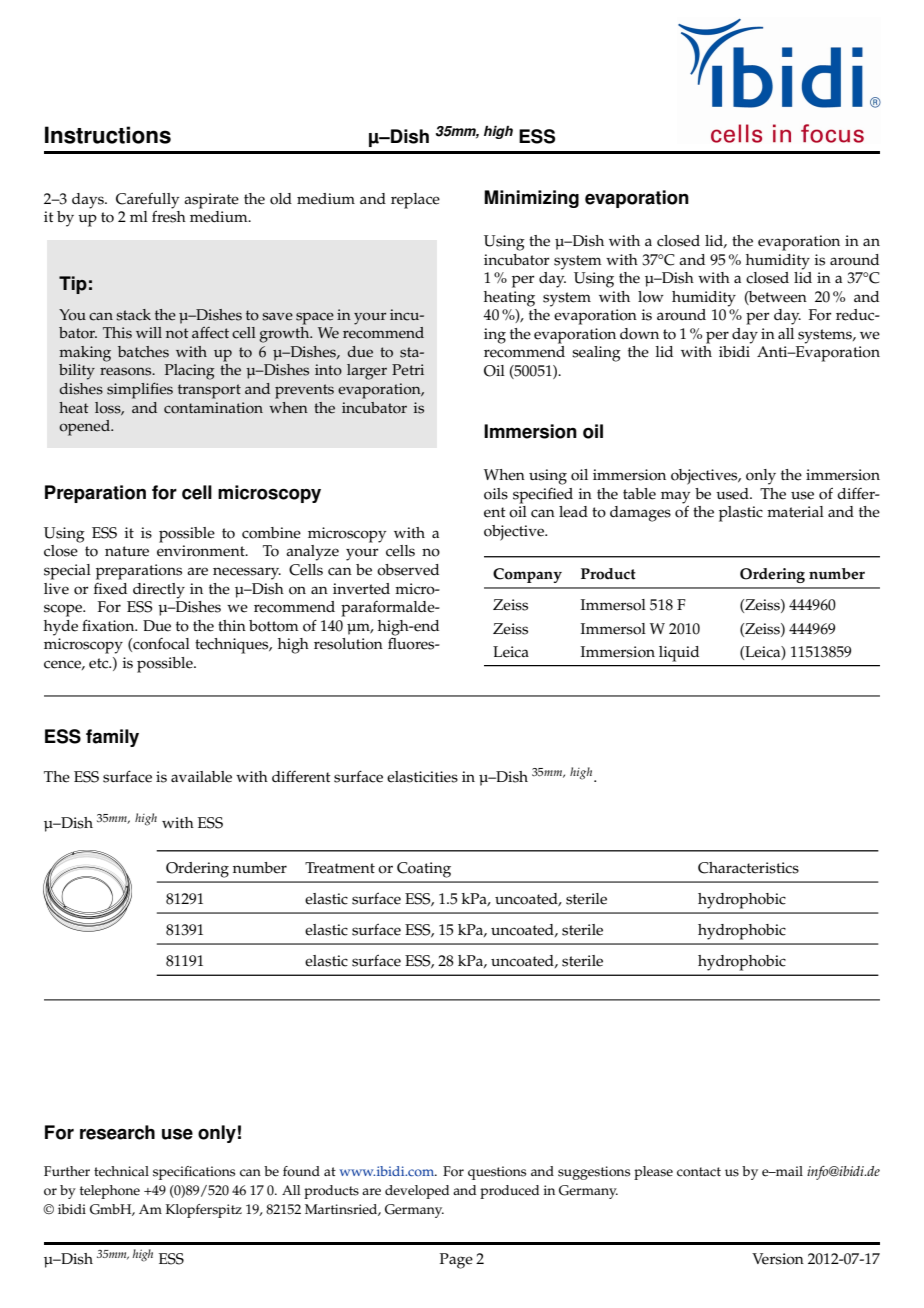 This document has width=924, height=1308. I want to click on Characteristics, so click(748, 868).
